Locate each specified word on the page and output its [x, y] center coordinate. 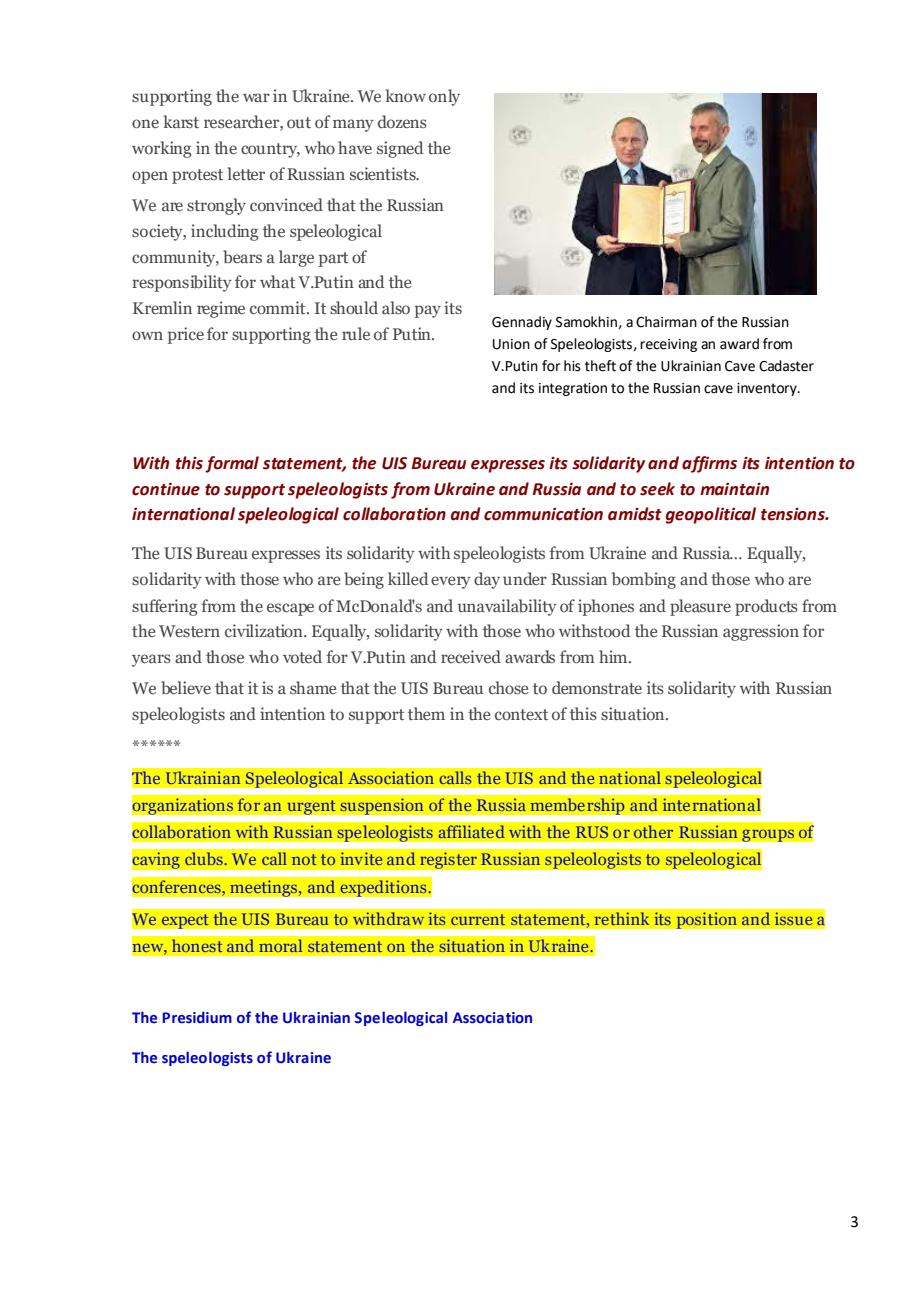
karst [181, 122]
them [426, 713]
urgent [311, 807]
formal [232, 464]
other [653, 832]
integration [573, 389]
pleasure [700, 607]
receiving [668, 345]
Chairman [666, 322]
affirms [709, 464]
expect [185, 921]
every [451, 582]
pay [428, 311]
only [444, 97]
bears [242, 256]
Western [189, 631]
